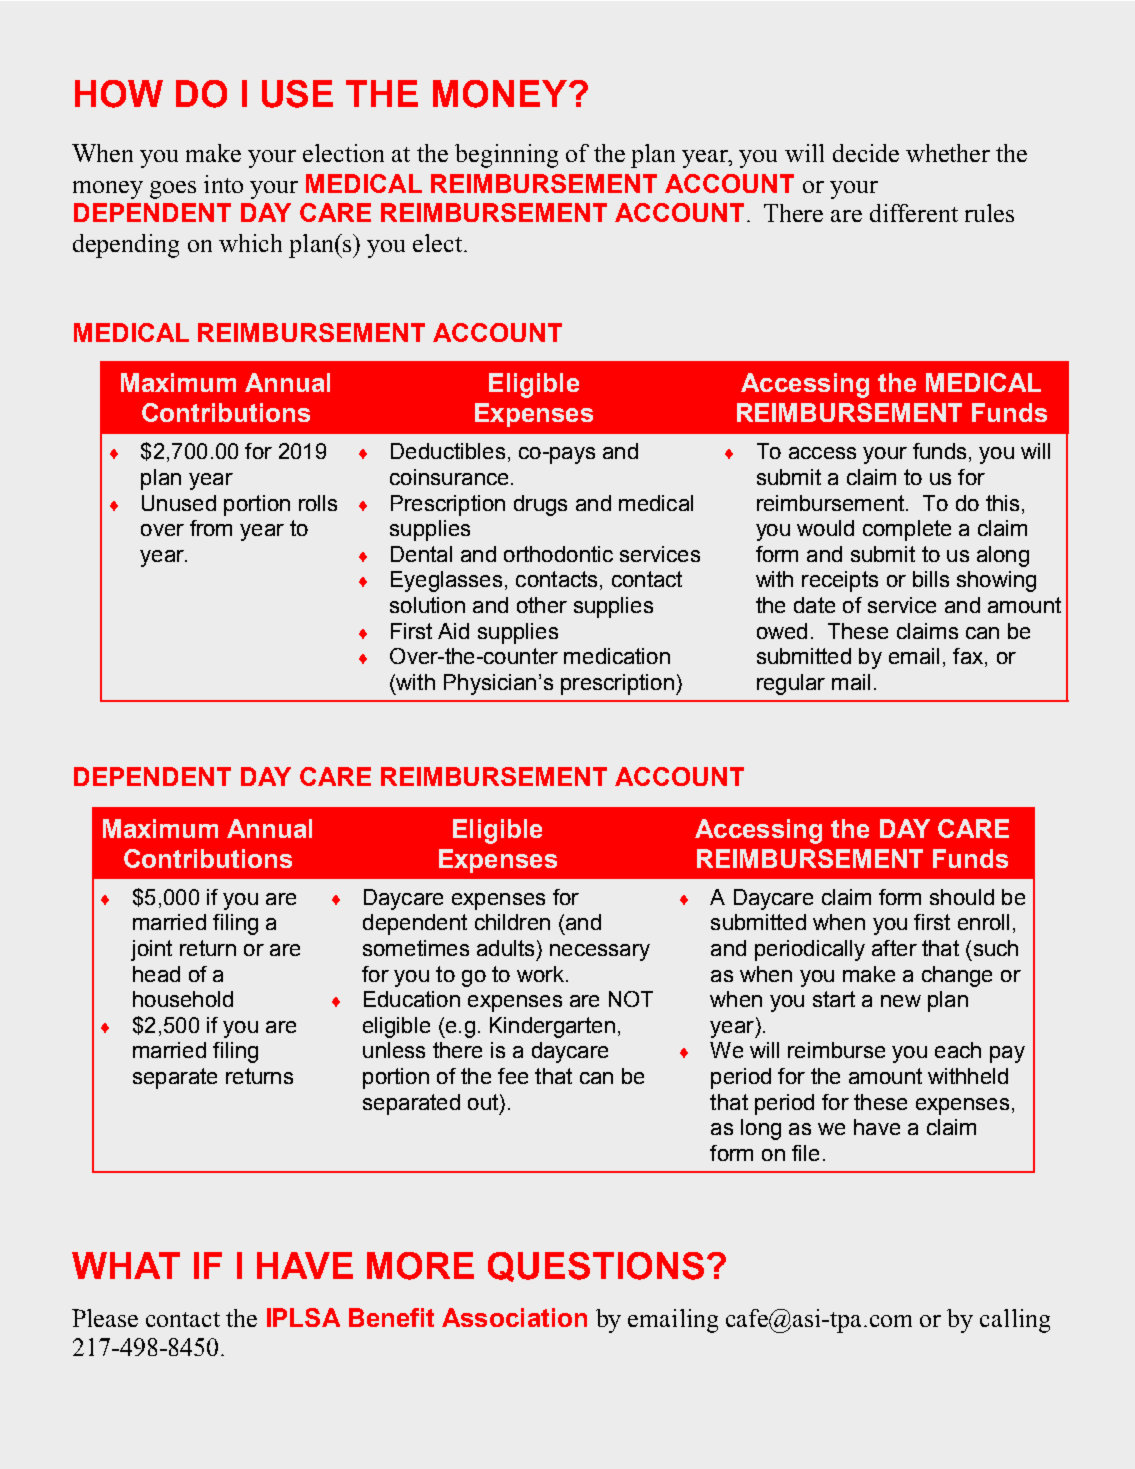  I want to click on different, so click(914, 213).
